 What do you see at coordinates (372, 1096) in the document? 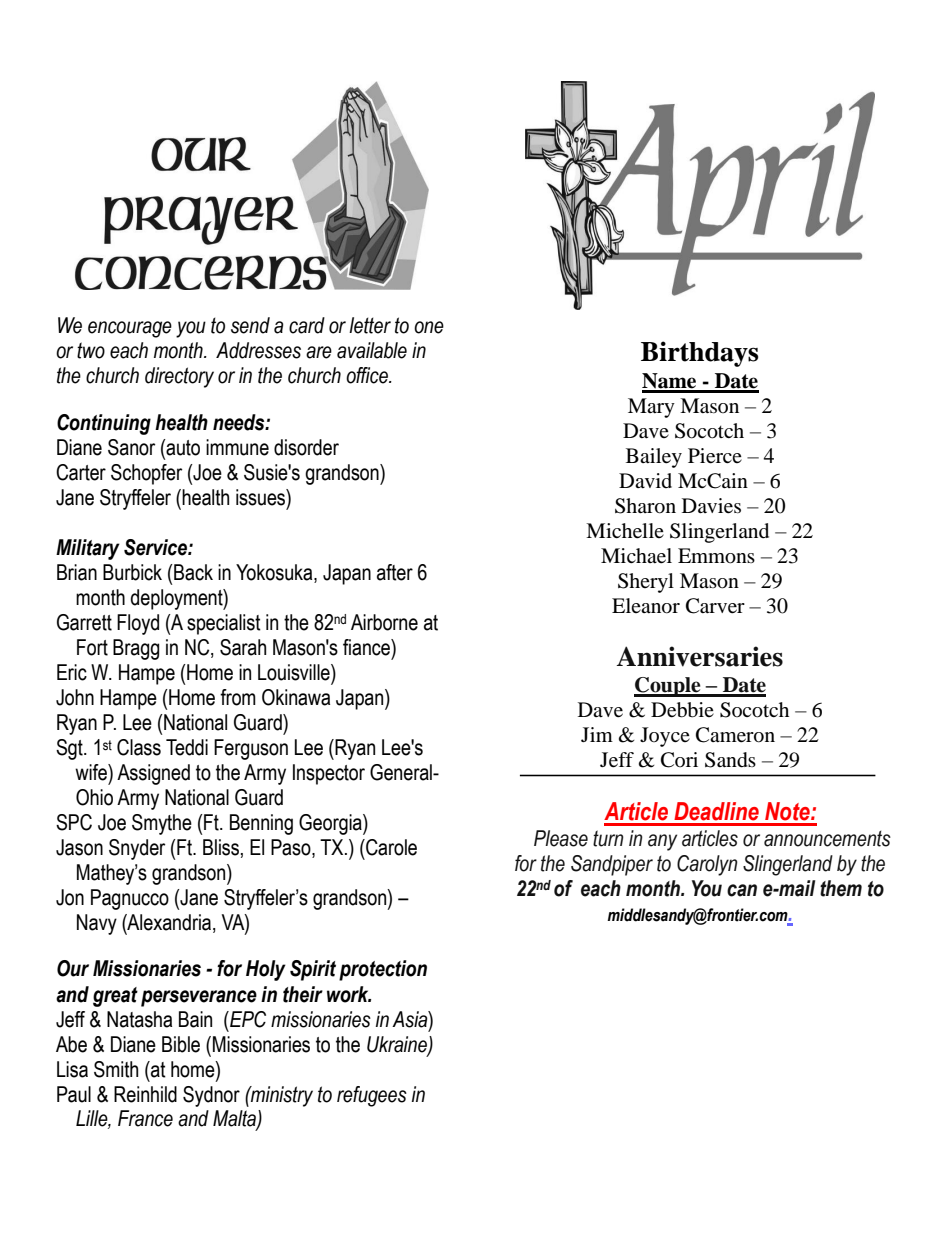
I see `refugees` at bounding box center [372, 1096].
